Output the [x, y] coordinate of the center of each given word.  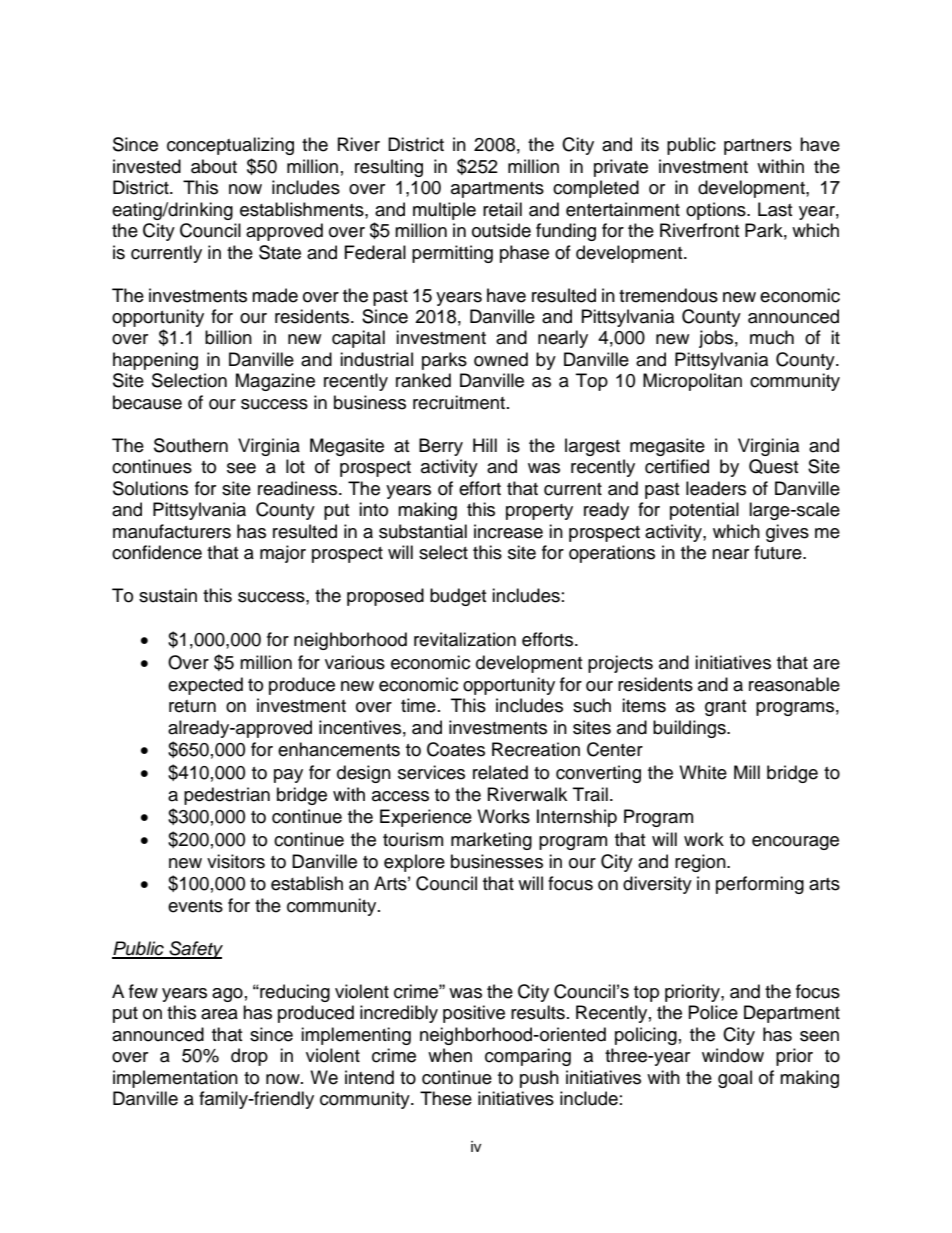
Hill [485, 445]
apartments [497, 190]
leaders [716, 488]
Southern [191, 445]
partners [758, 147]
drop [249, 1057]
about [214, 166]
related [500, 772]
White [703, 772]
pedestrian [227, 796]
